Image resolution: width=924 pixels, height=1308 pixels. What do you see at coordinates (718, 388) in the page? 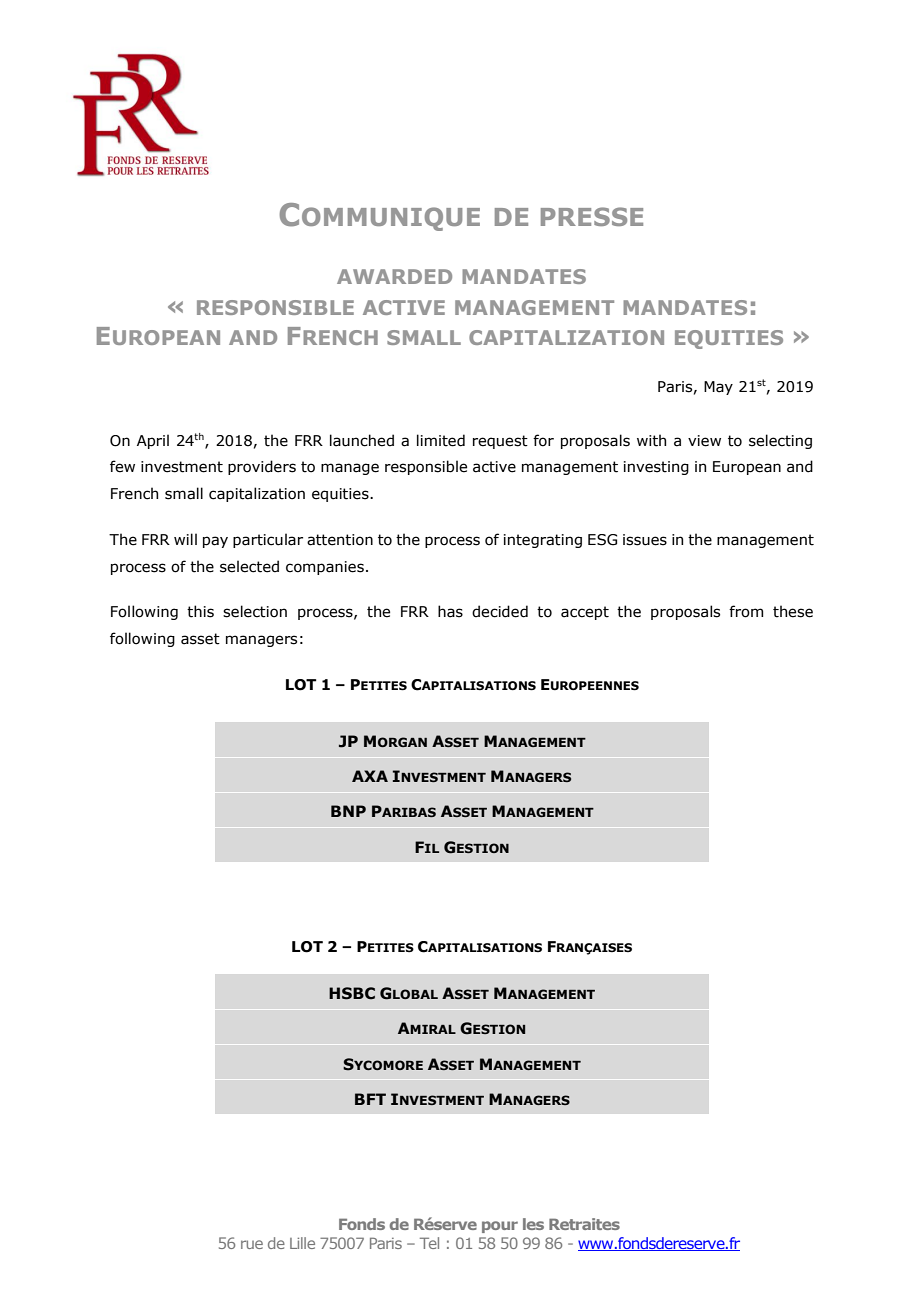
I see `May` at bounding box center [718, 388].
